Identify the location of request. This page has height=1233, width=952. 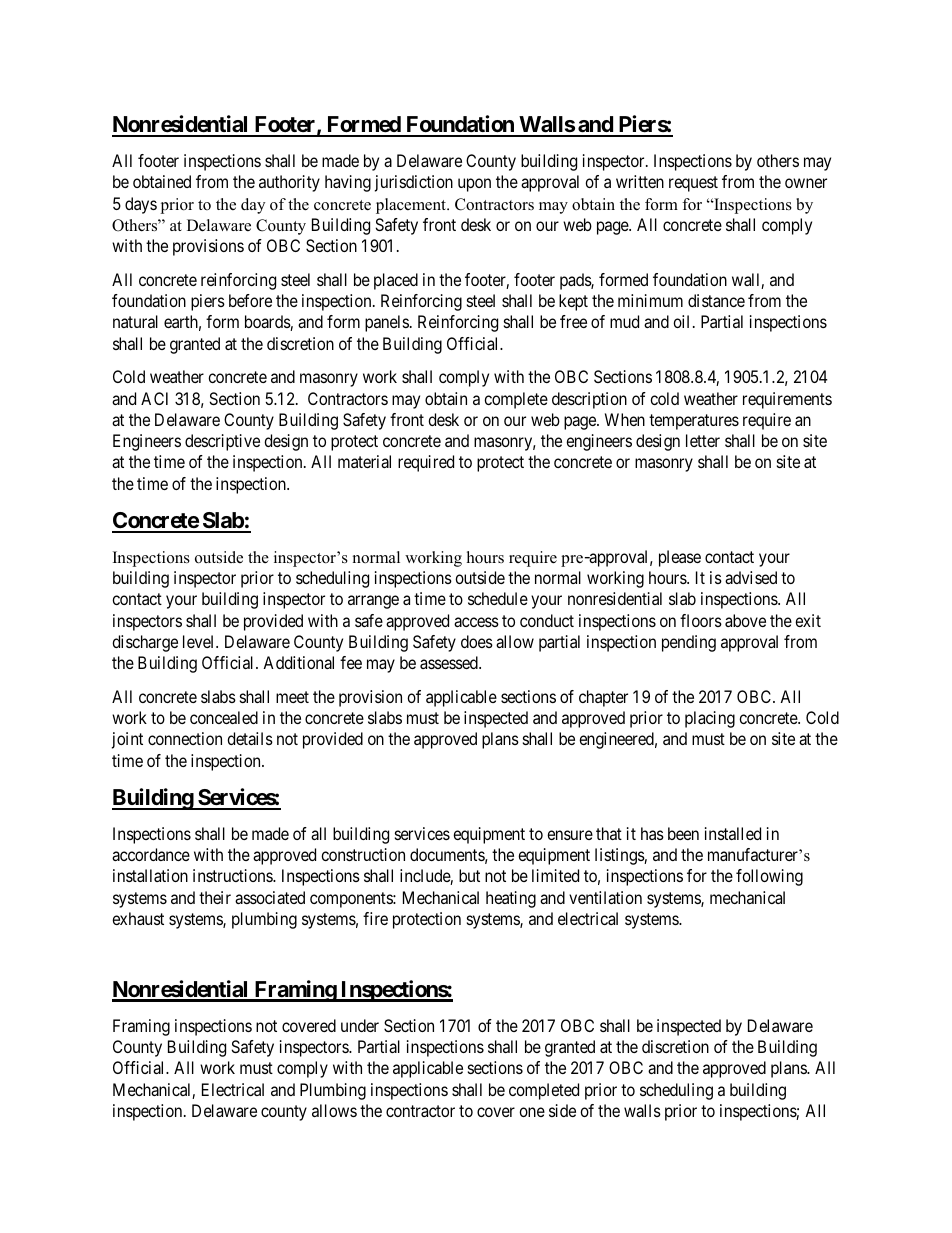
(693, 184).
